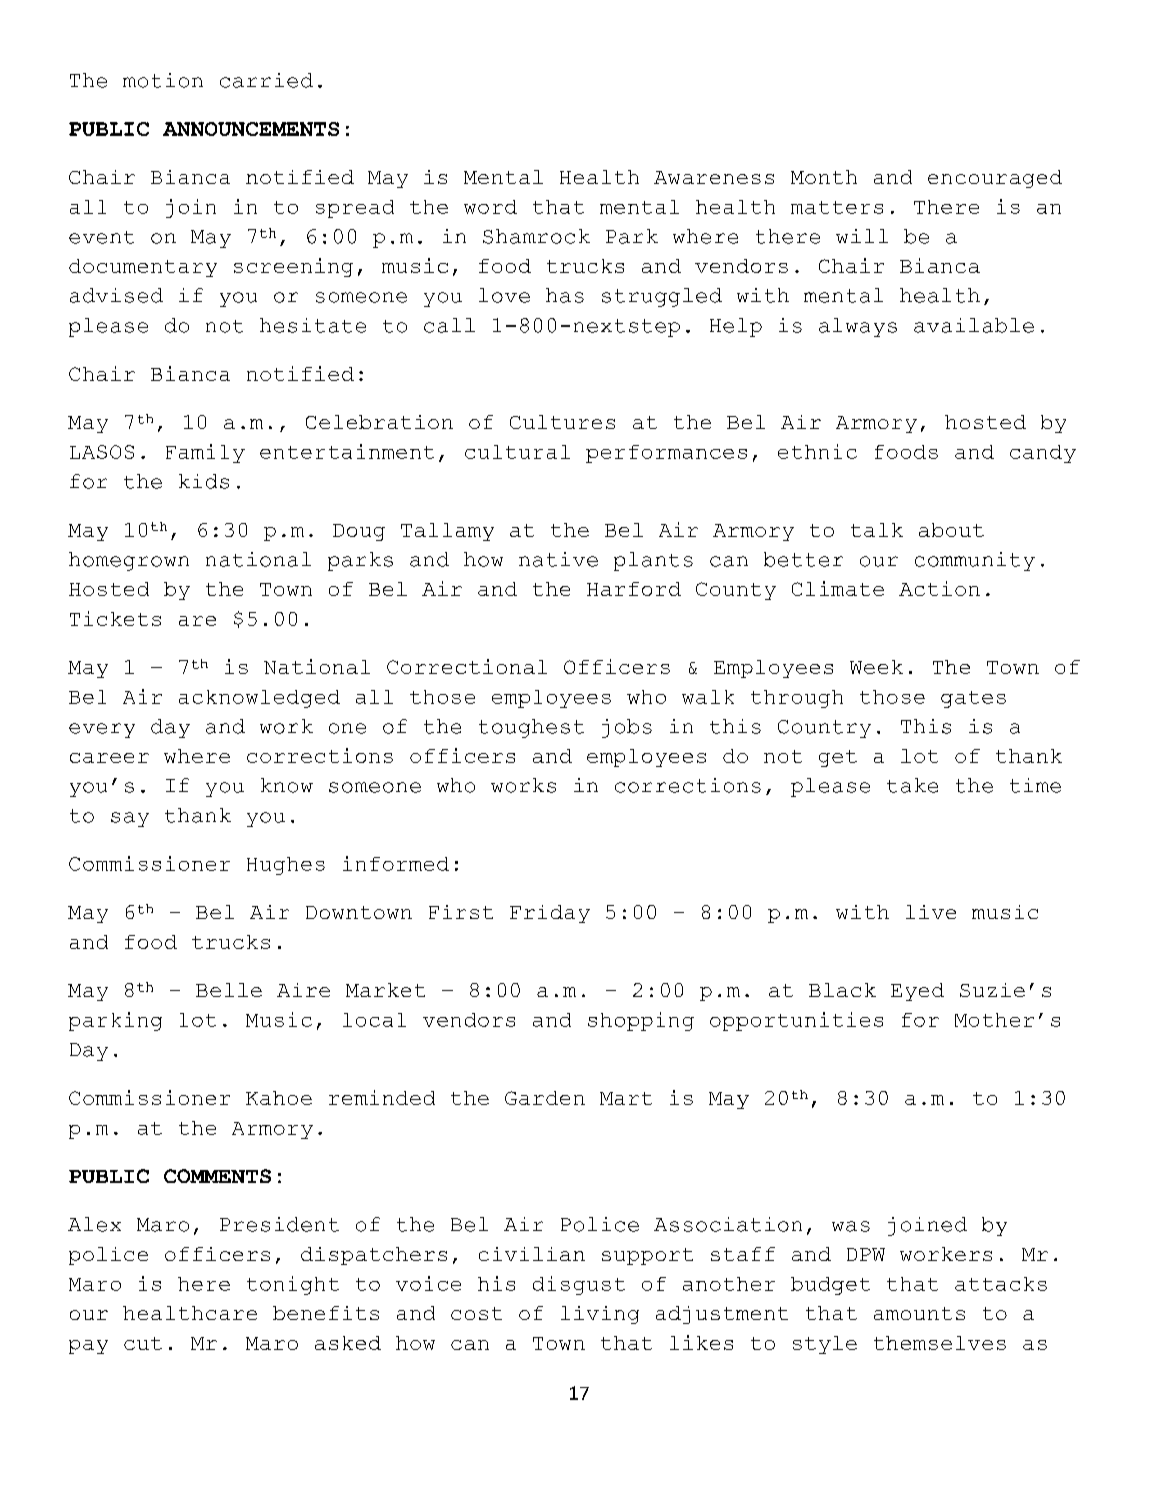 The width and height of the image is (1158, 1499). I want to click on live, so click(931, 912).
